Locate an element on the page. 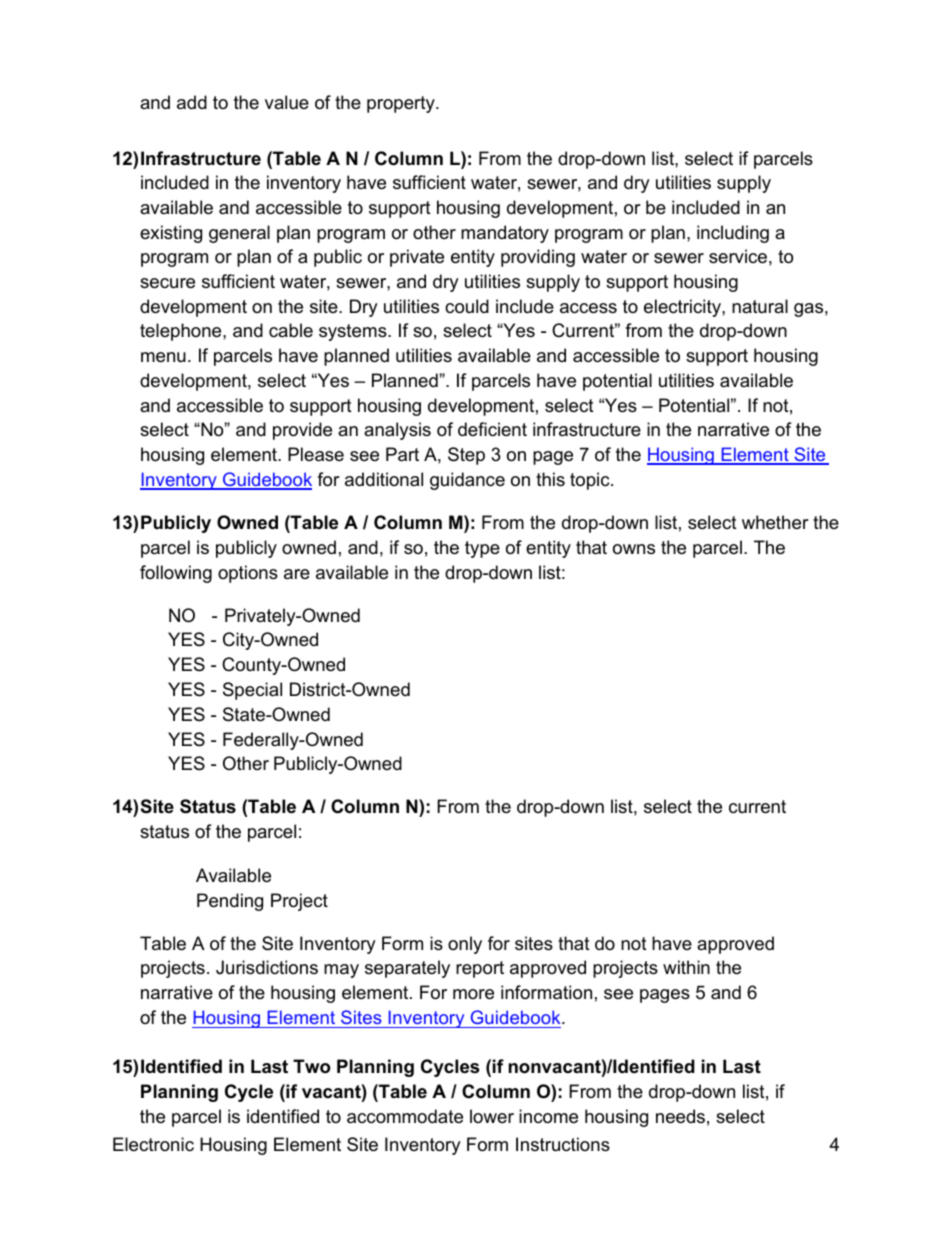 Image resolution: width=952 pixels, height=1233 pixels. are is located at coordinates (297, 574).
